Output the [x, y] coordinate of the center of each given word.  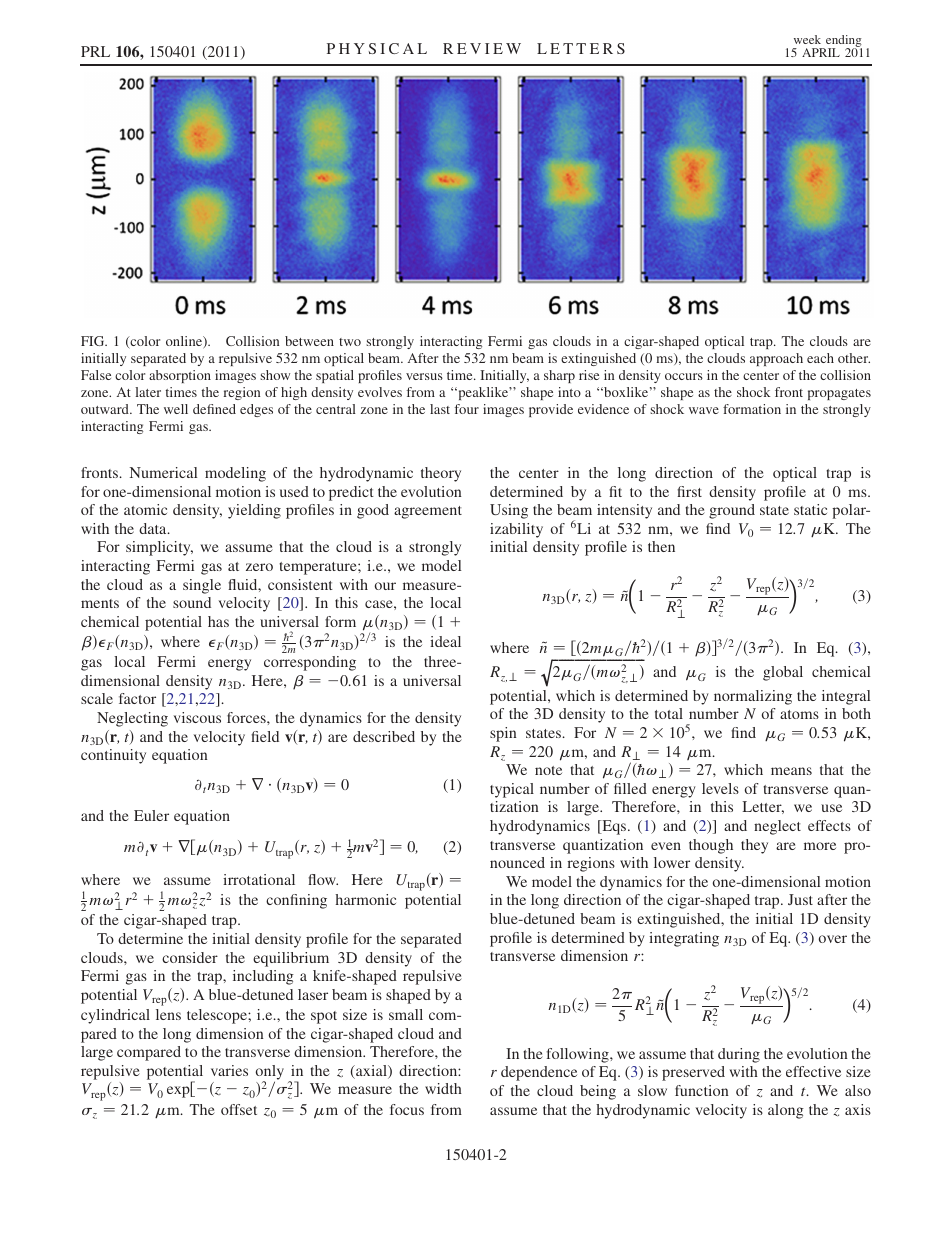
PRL [95, 51]
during [739, 1055]
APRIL [821, 52]
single [202, 586]
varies [229, 1070]
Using [509, 511]
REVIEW [482, 48]
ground [732, 511]
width [443, 1088]
